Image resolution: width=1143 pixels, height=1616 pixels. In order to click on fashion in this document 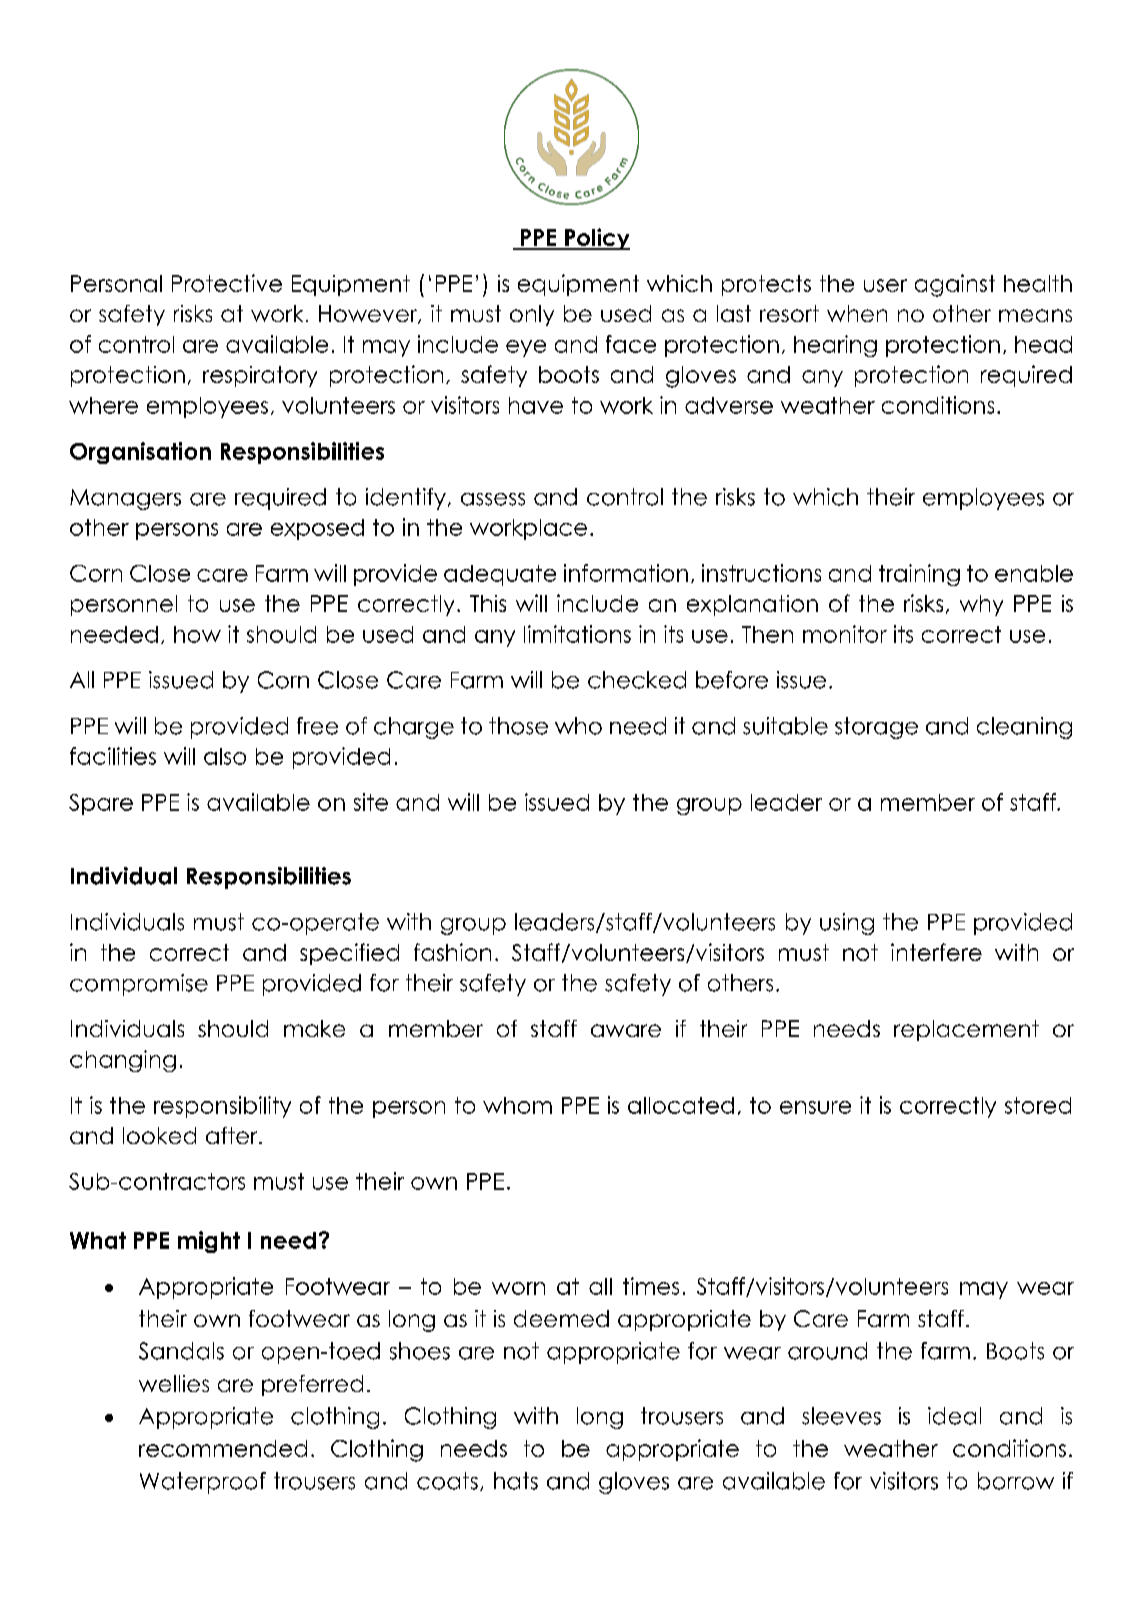, I will do `click(452, 952)`.
